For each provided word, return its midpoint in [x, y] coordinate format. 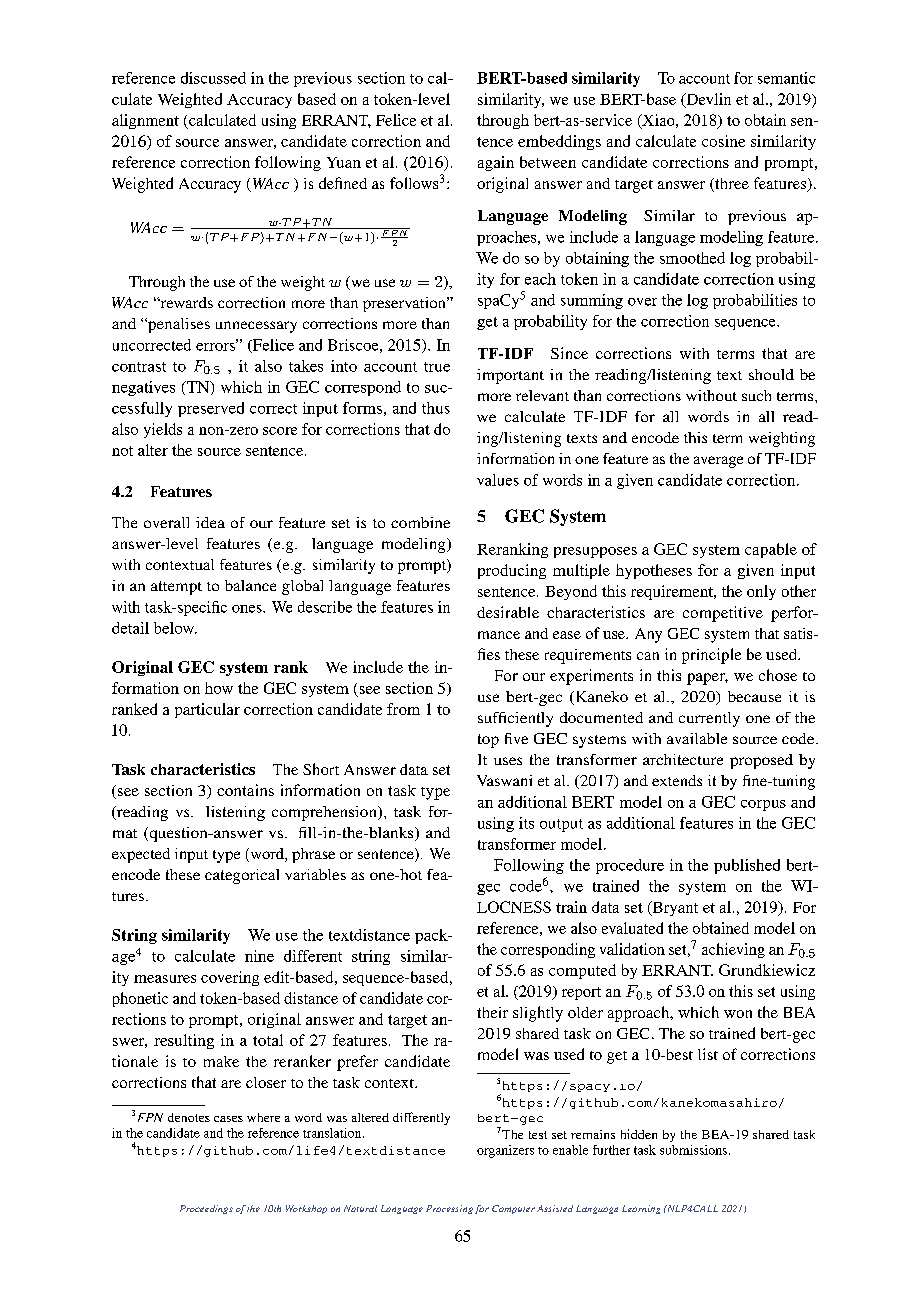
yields [163, 430]
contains [245, 790]
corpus [763, 805]
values [498, 480]
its [526, 823]
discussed [213, 78]
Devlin [707, 100]
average [718, 462]
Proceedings [206, 1209]
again [496, 163]
